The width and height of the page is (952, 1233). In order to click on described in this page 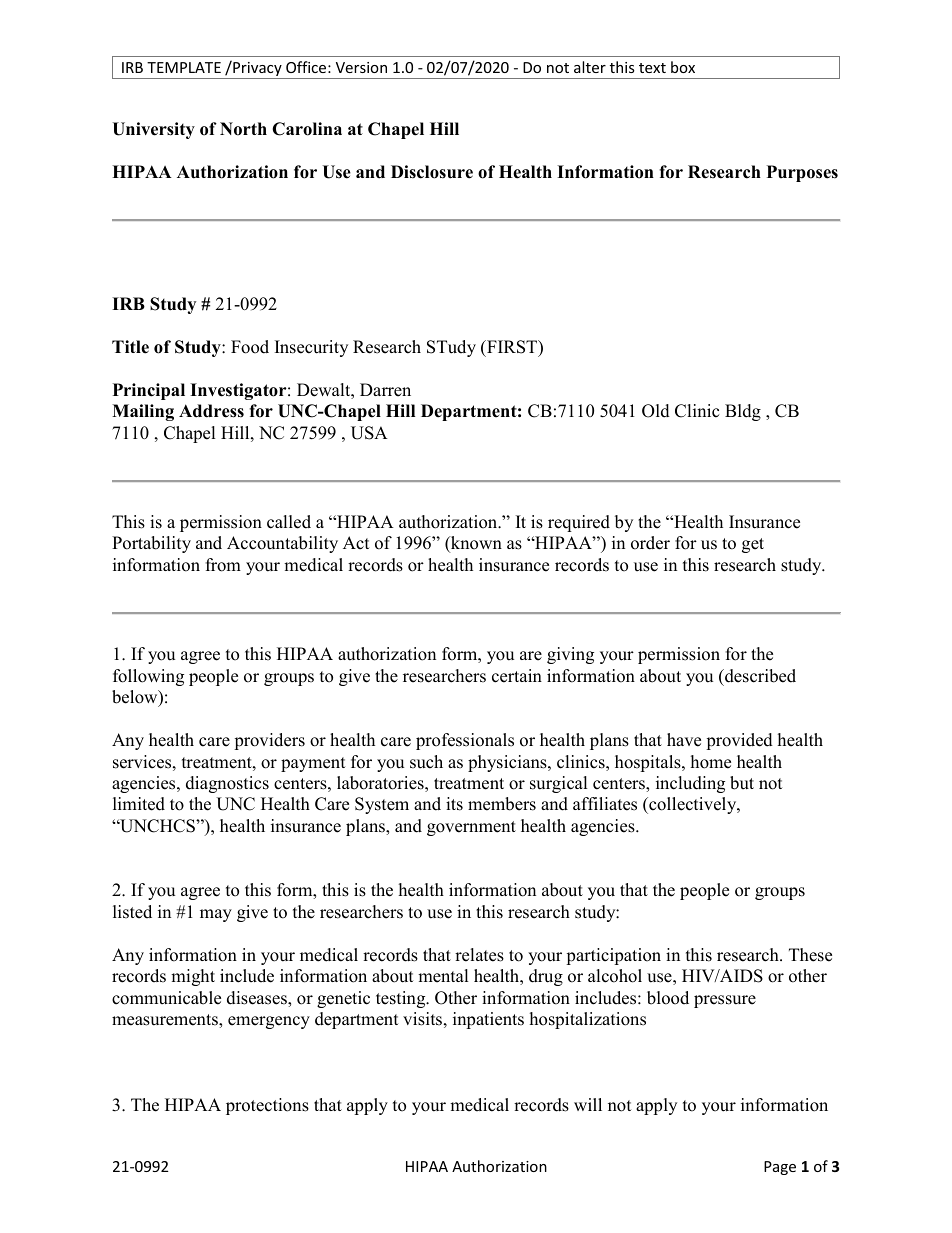, I will do `click(759, 676)`.
